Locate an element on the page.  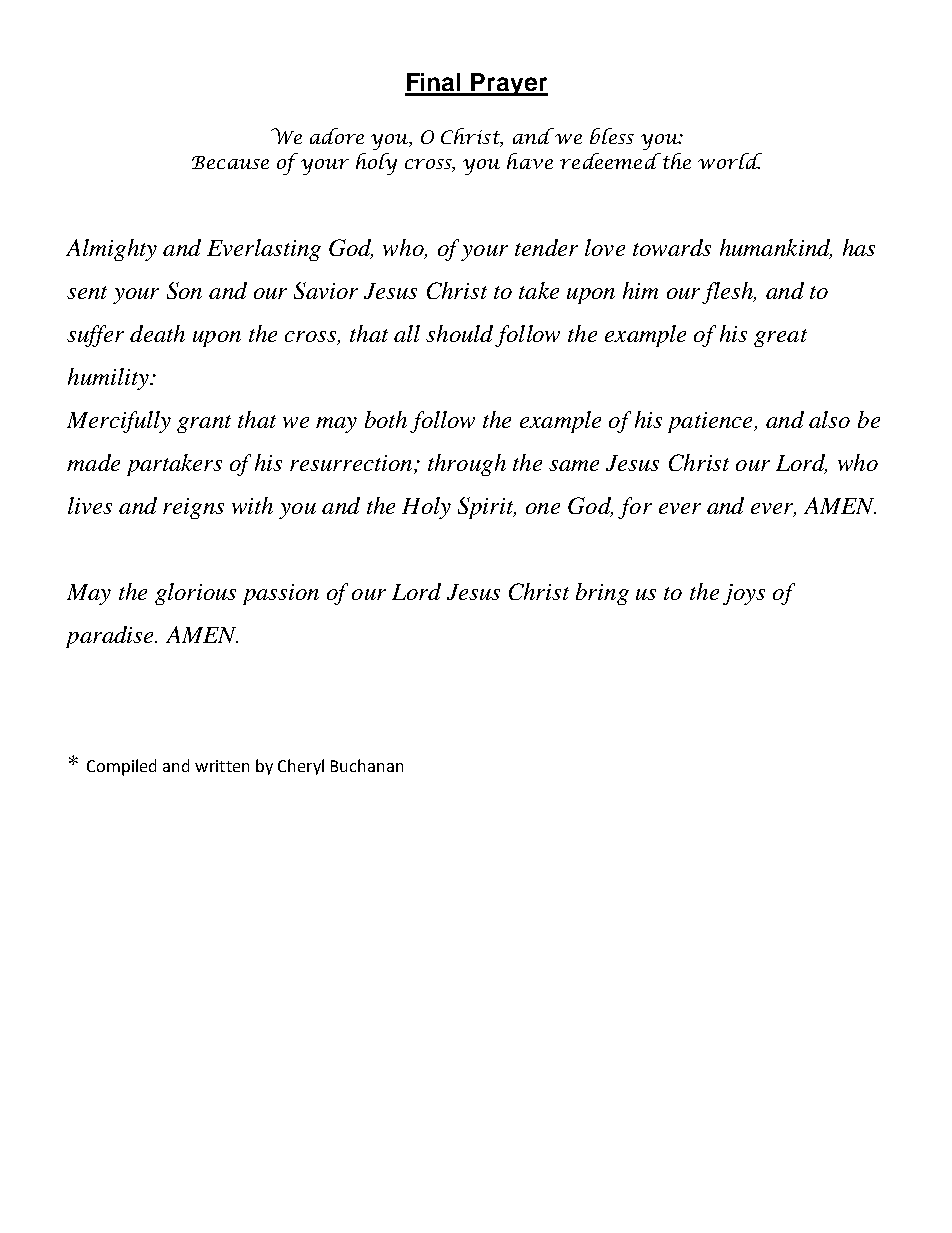
humankind is located at coordinates (776, 249).
